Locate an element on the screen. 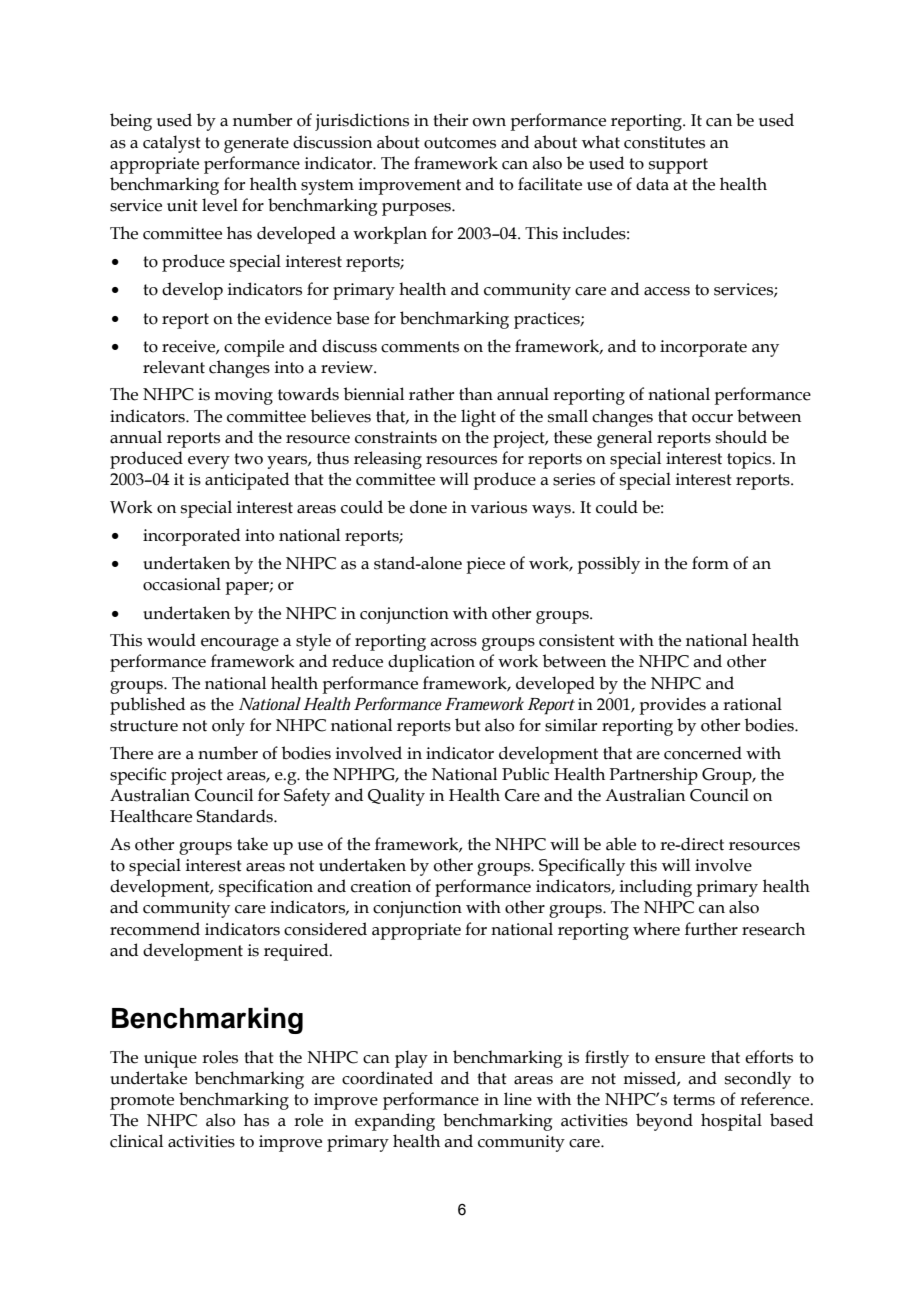  recommend is located at coordinates (155, 929).
